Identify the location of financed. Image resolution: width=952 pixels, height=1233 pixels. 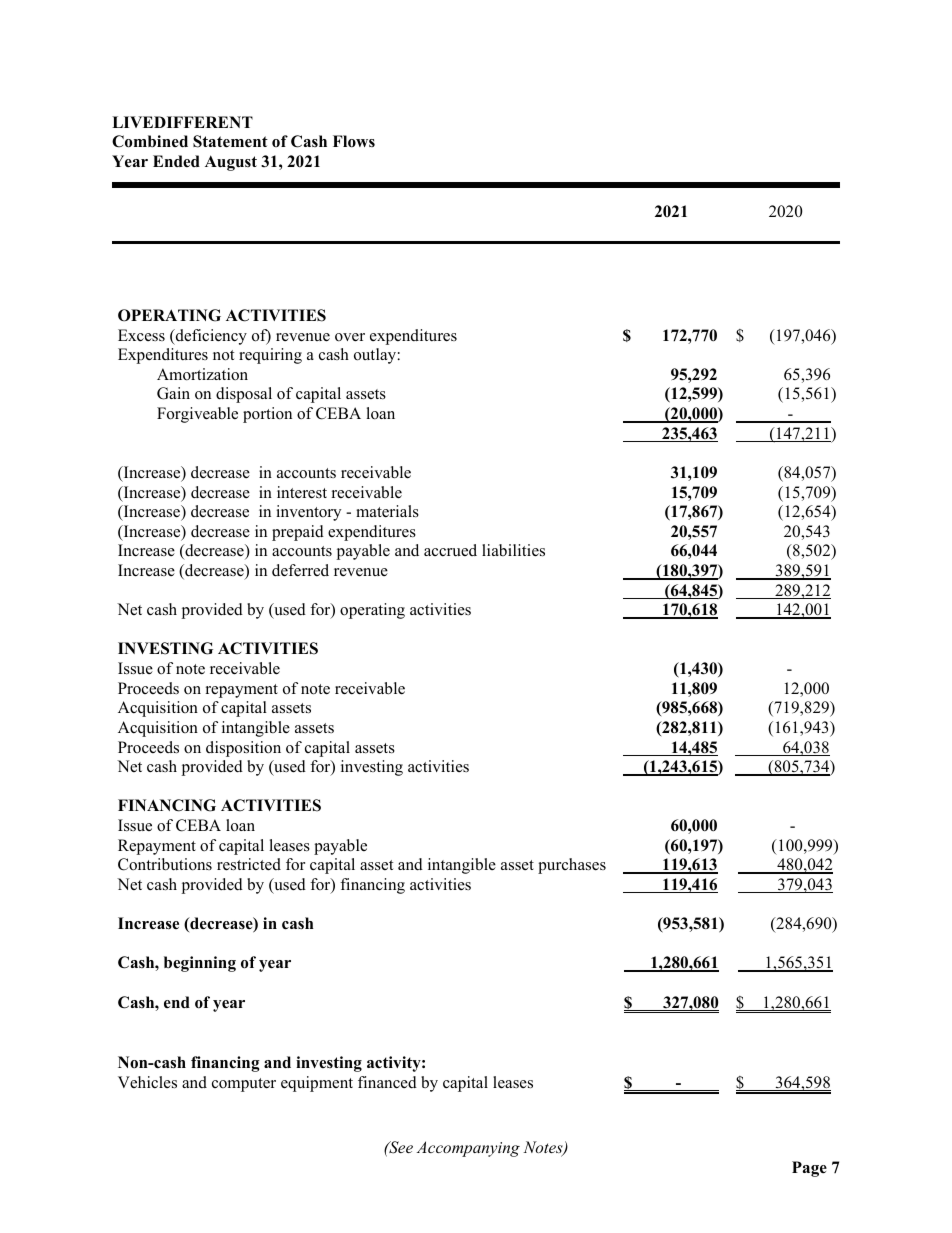
(387, 1082).
